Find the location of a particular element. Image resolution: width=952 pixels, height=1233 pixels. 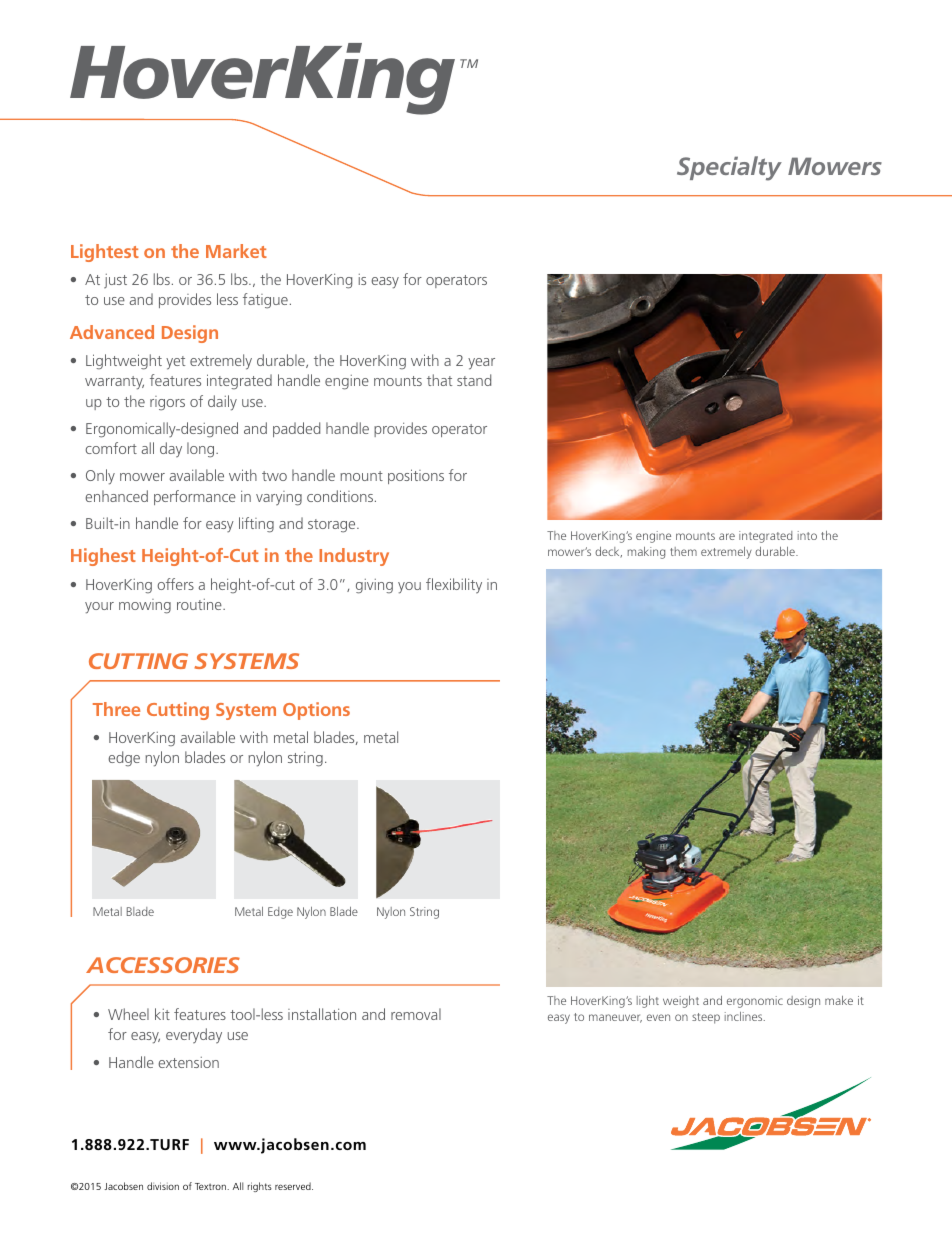

Three is located at coordinates (116, 709).
